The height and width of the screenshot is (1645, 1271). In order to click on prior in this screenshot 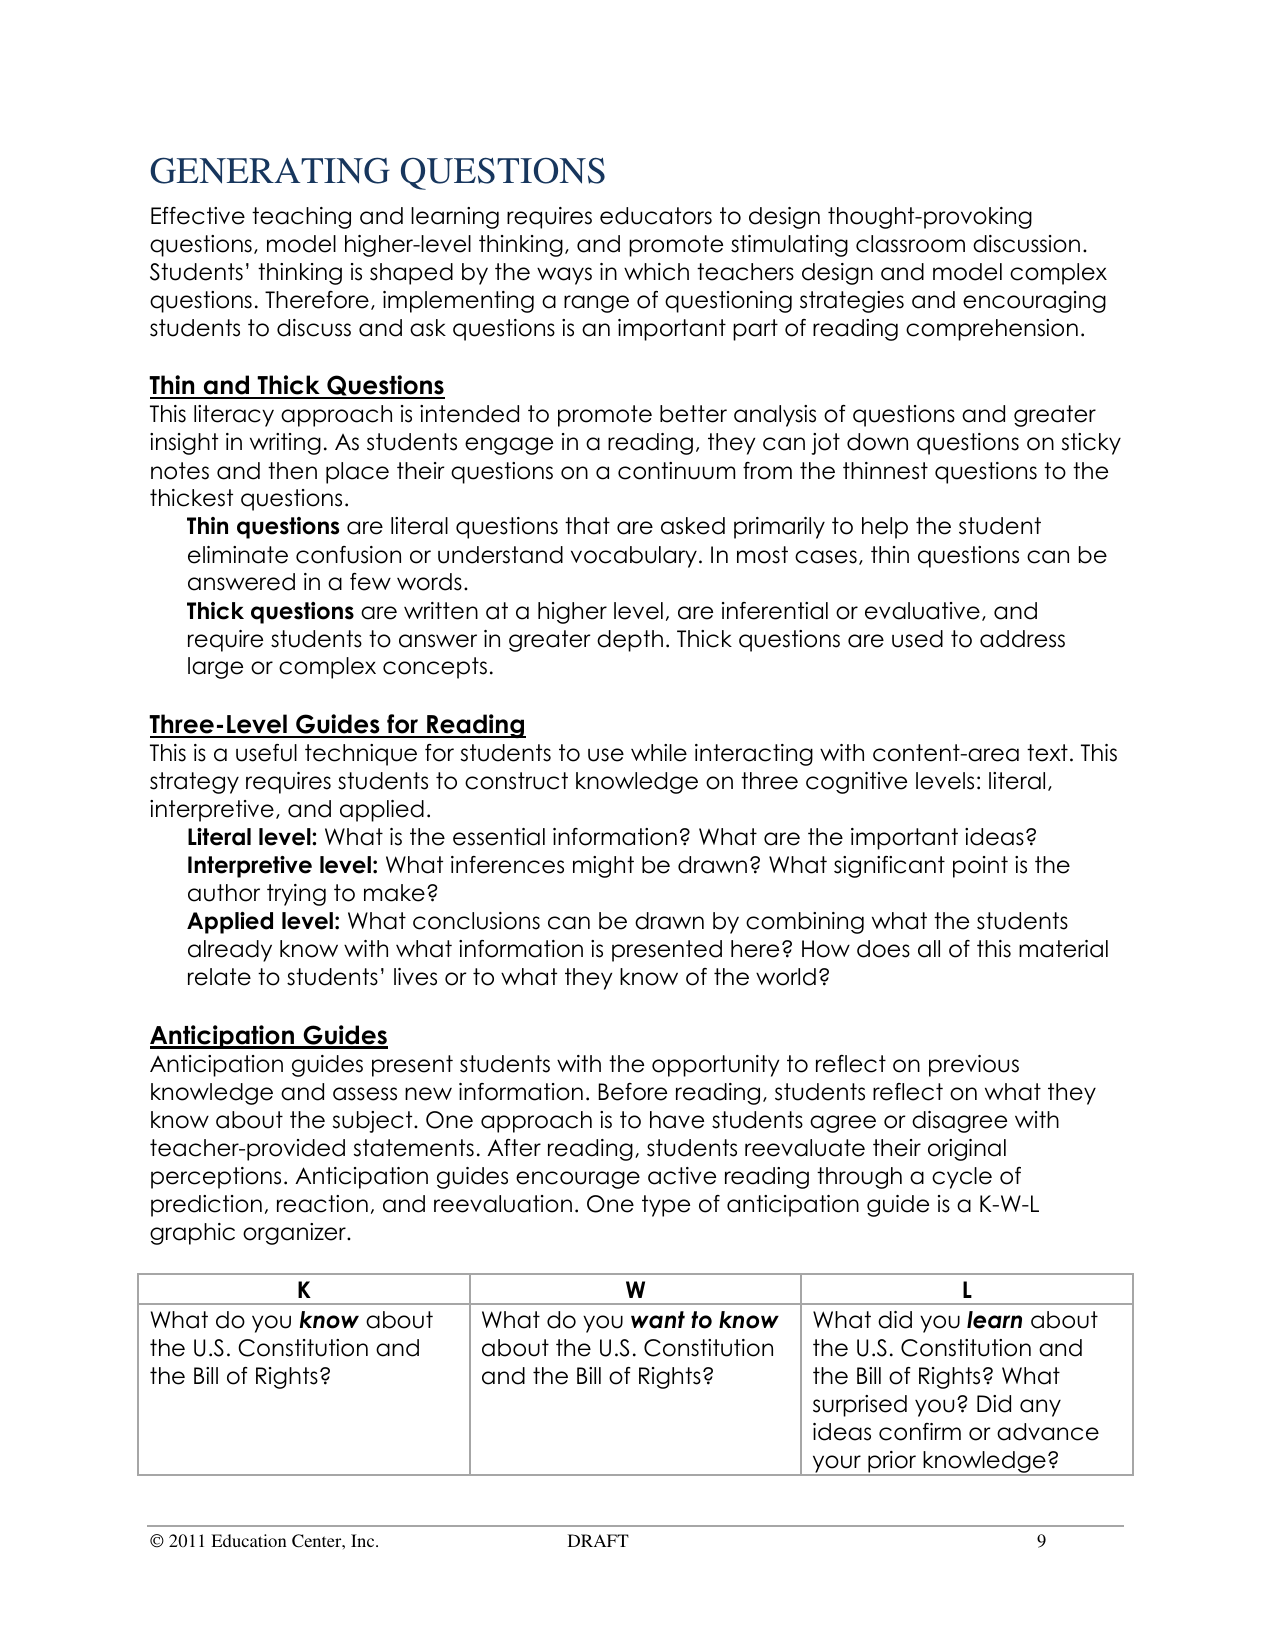, I will do `click(892, 1463)`.
